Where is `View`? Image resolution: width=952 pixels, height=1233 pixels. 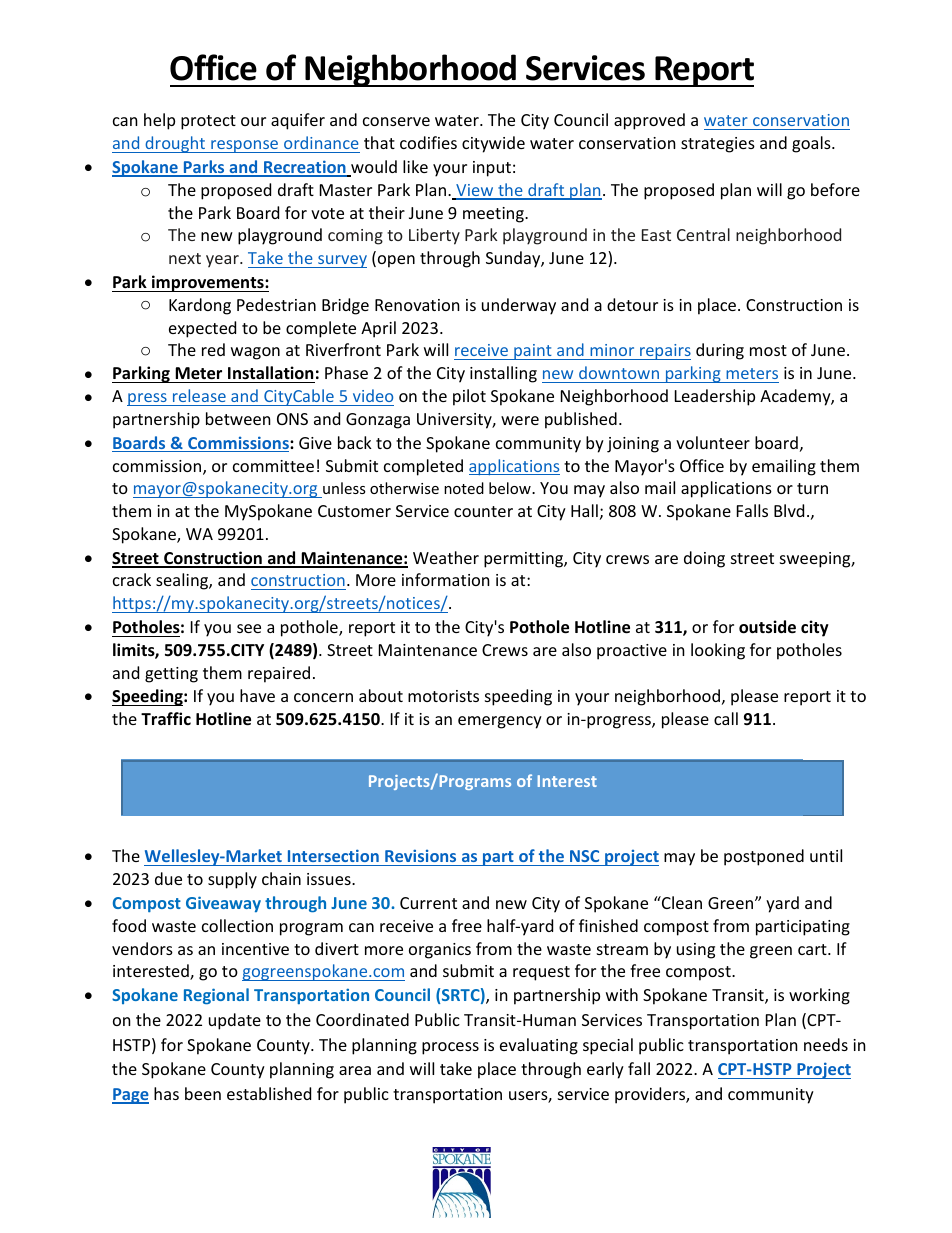
View is located at coordinates (475, 191).
